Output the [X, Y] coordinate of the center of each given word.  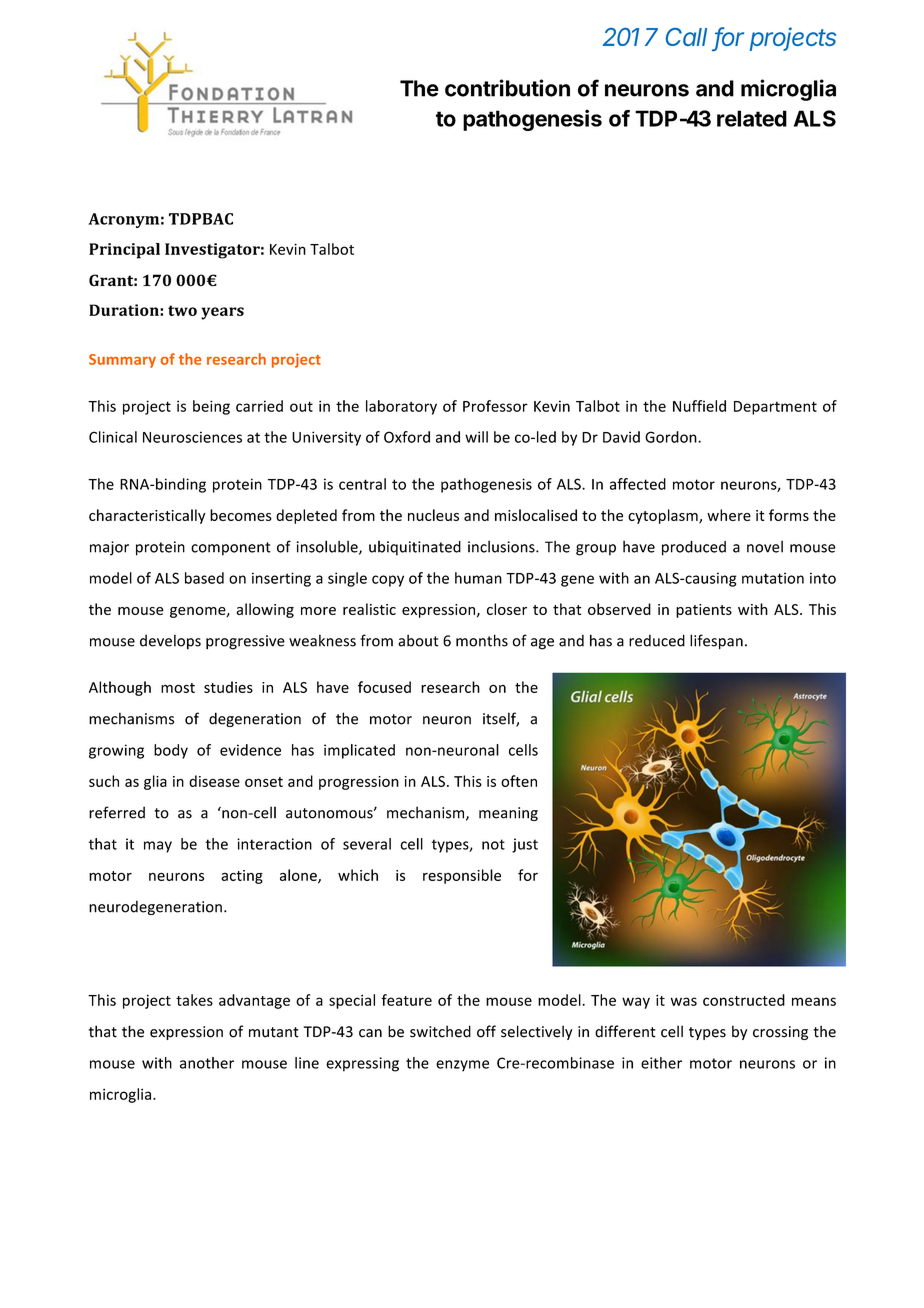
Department [775, 408]
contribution [507, 88]
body [171, 751]
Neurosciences [192, 437]
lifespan [716, 642]
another [207, 1063]
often [519, 781]
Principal [124, 251]
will [476, 437]
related [752, 118]
